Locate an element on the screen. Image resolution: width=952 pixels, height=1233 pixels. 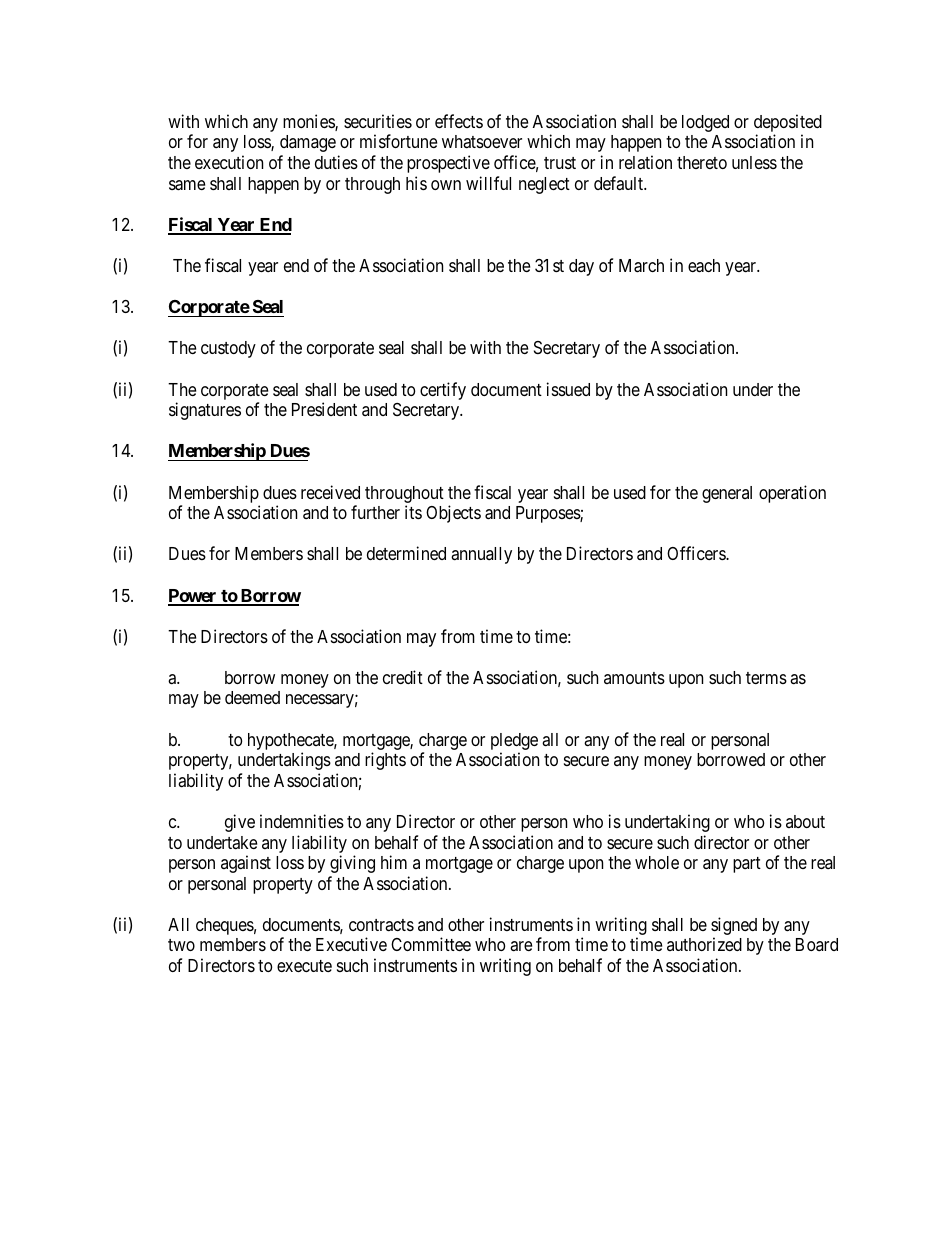
deemed is located at coordinates (252, 697).
